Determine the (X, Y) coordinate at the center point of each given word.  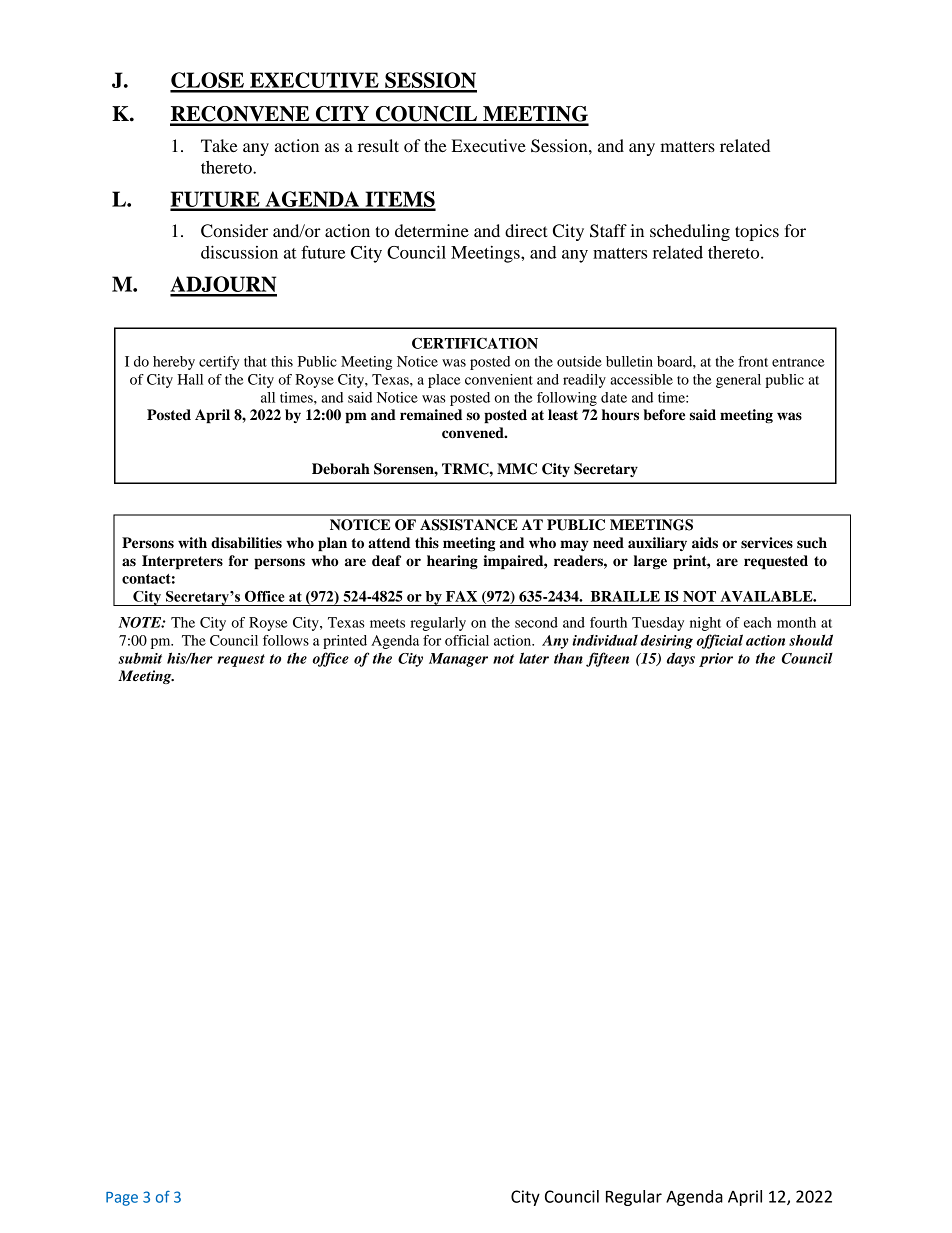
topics (757, 232)
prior (716, 660)
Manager (458, 660)
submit (140, 658)
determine (432, 230)
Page (122, 1199)
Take (219, 145)
